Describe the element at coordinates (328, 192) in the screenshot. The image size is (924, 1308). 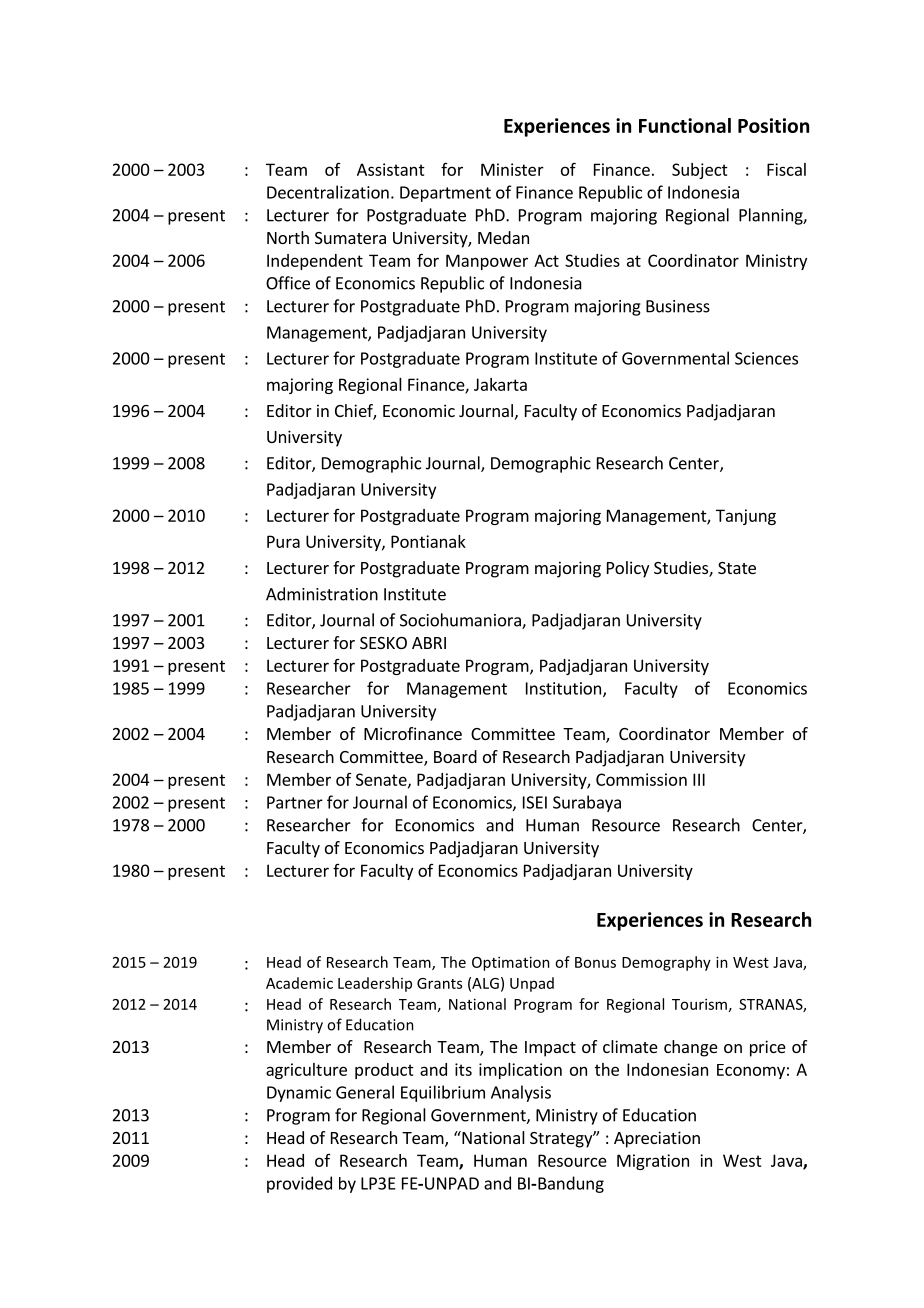
I see `Decentralization` at that location.
